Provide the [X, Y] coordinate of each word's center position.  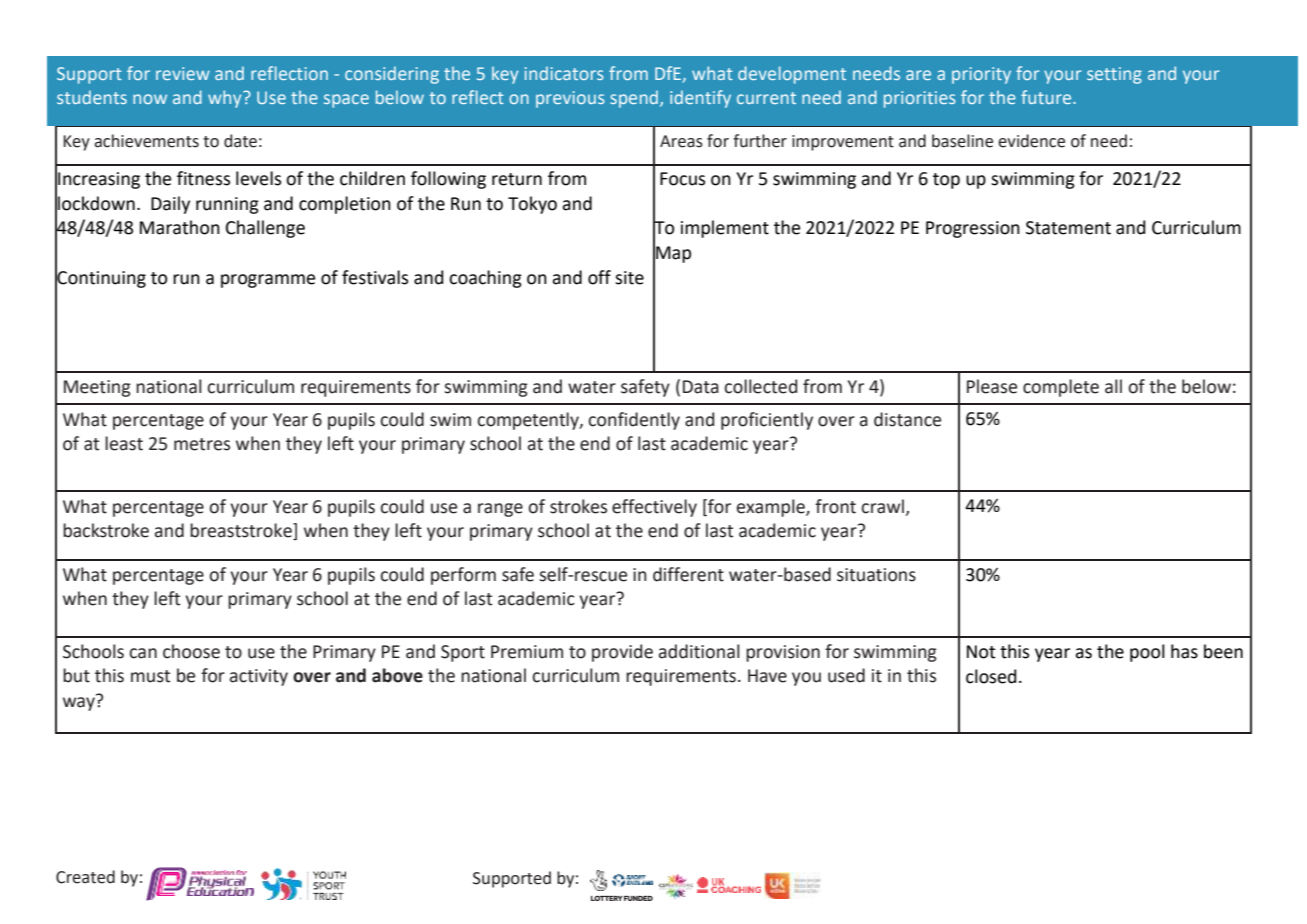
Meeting [97, 388]
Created [85, 877]
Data [701, 387]
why [226, 99]
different [688, 574]
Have [767, 676]
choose [191, 651]
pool [1147, 653]
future [1047, 97]
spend [635, 99]
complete [1061, 388]
